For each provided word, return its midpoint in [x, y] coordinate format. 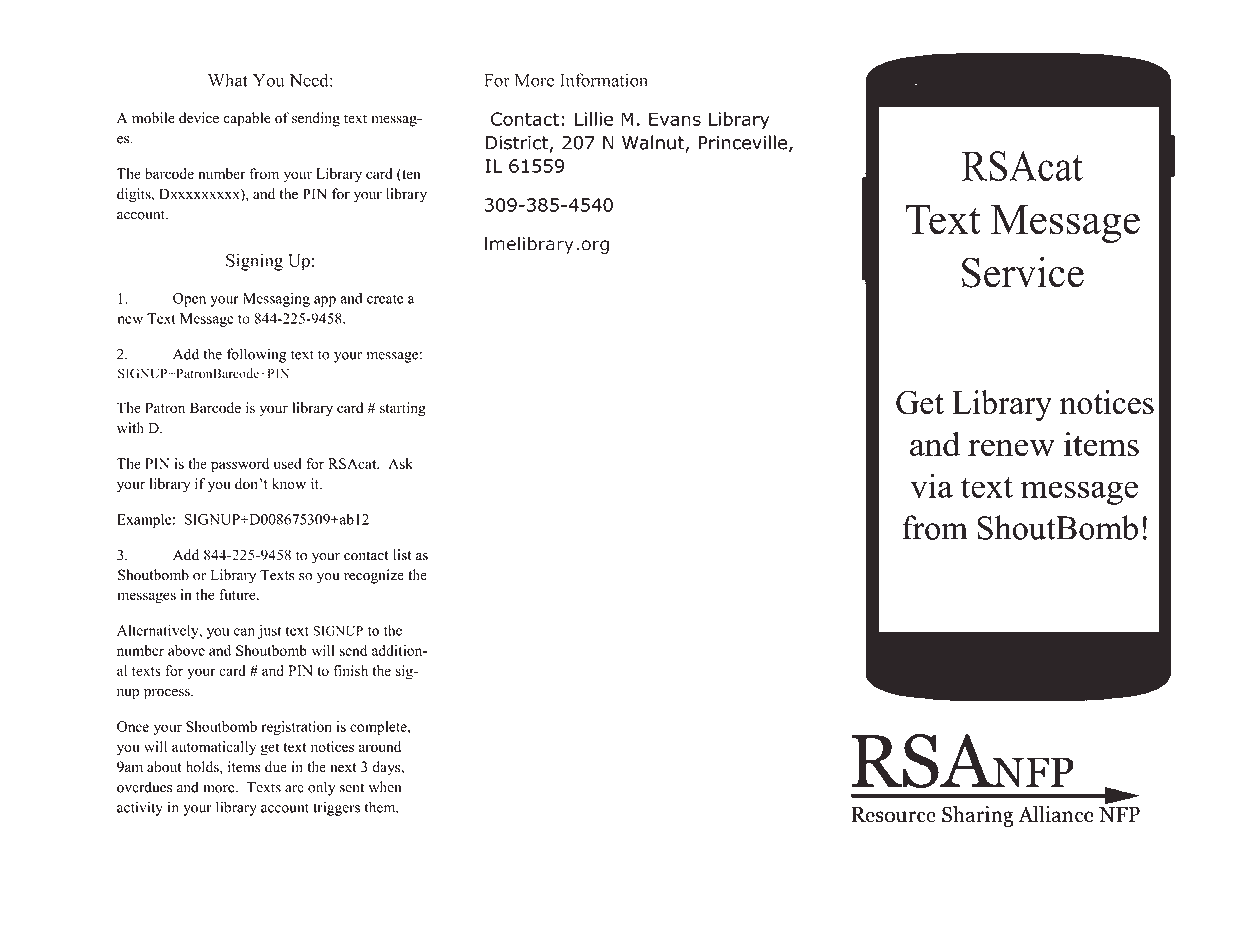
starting [403, 409]
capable [247, 119]
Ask [400, 463]
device [199, 118]
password [240, 465]
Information [604, 80]
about [164, 767]
